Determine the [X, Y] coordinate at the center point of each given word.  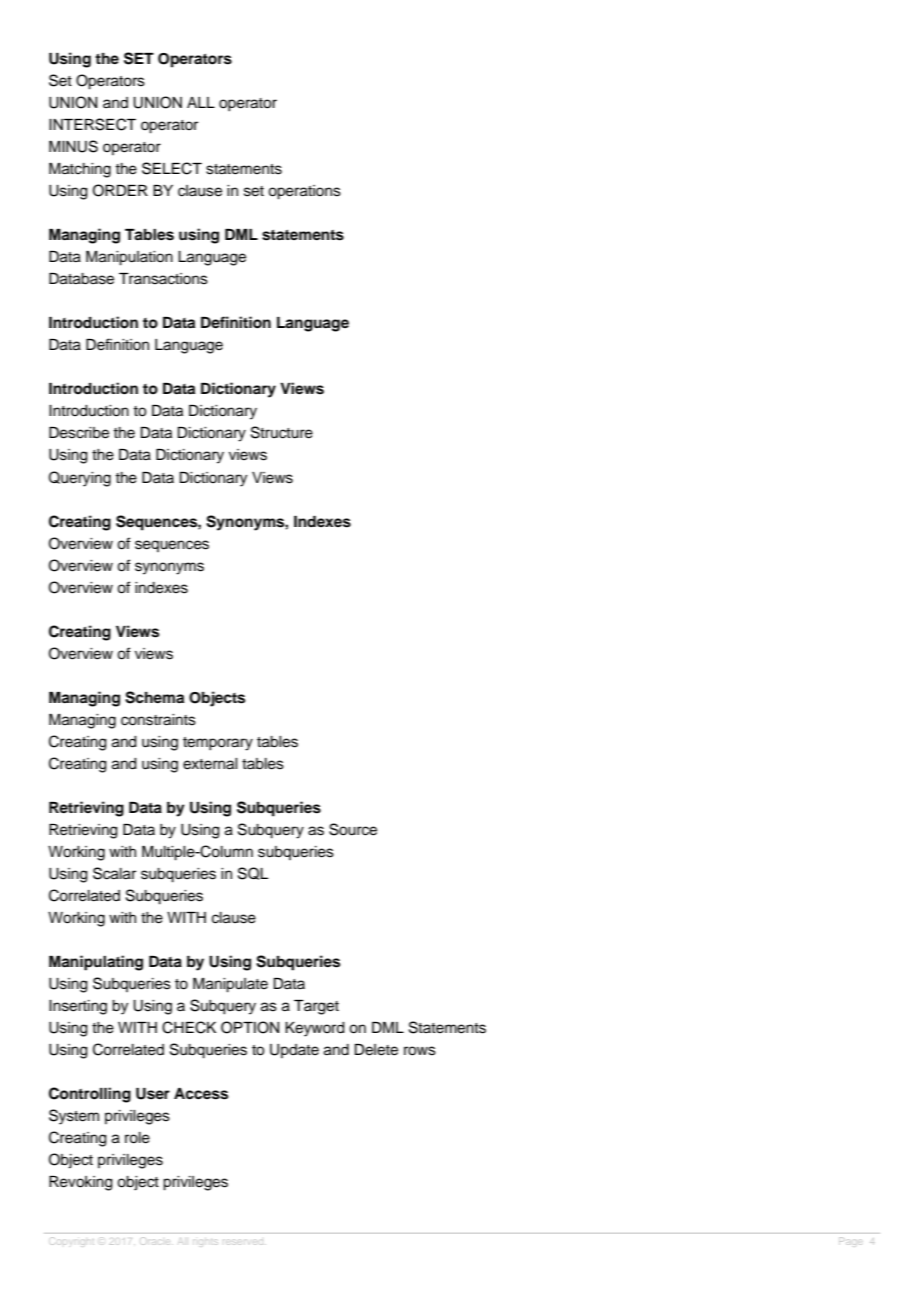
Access [201, 1094]
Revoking [81, 1183]
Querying [80, 479]
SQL [253, 873]
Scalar [114, 873]
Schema [154, 697]
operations [304, 192]
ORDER [120, 190]
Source [353, 829]
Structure [282, 432]
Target [316, 1007]
